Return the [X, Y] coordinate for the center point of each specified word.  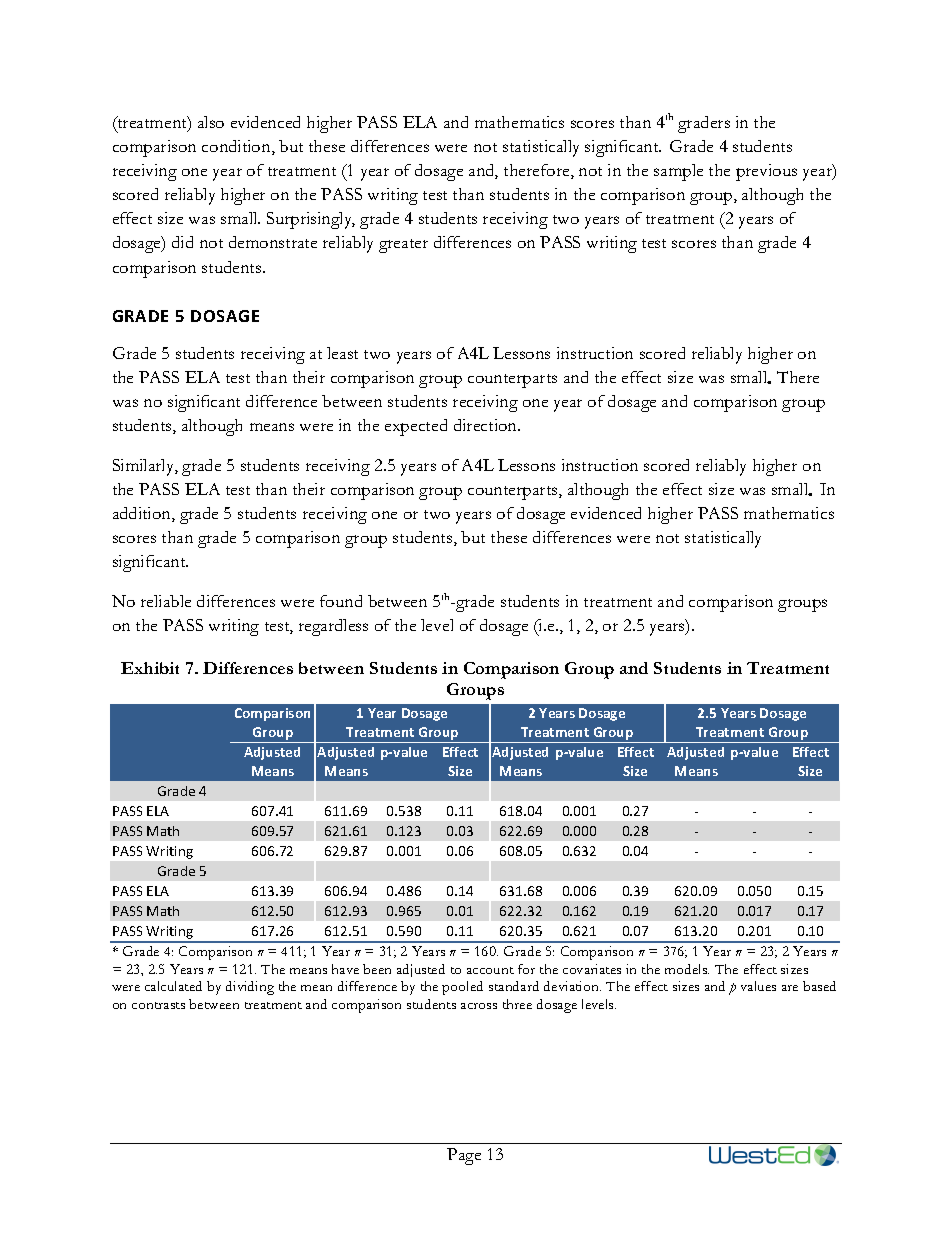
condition [237, 147]
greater [403, 246]
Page [464, 1156]
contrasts [158, 1005]
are [790, 988]
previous [766, 172]
